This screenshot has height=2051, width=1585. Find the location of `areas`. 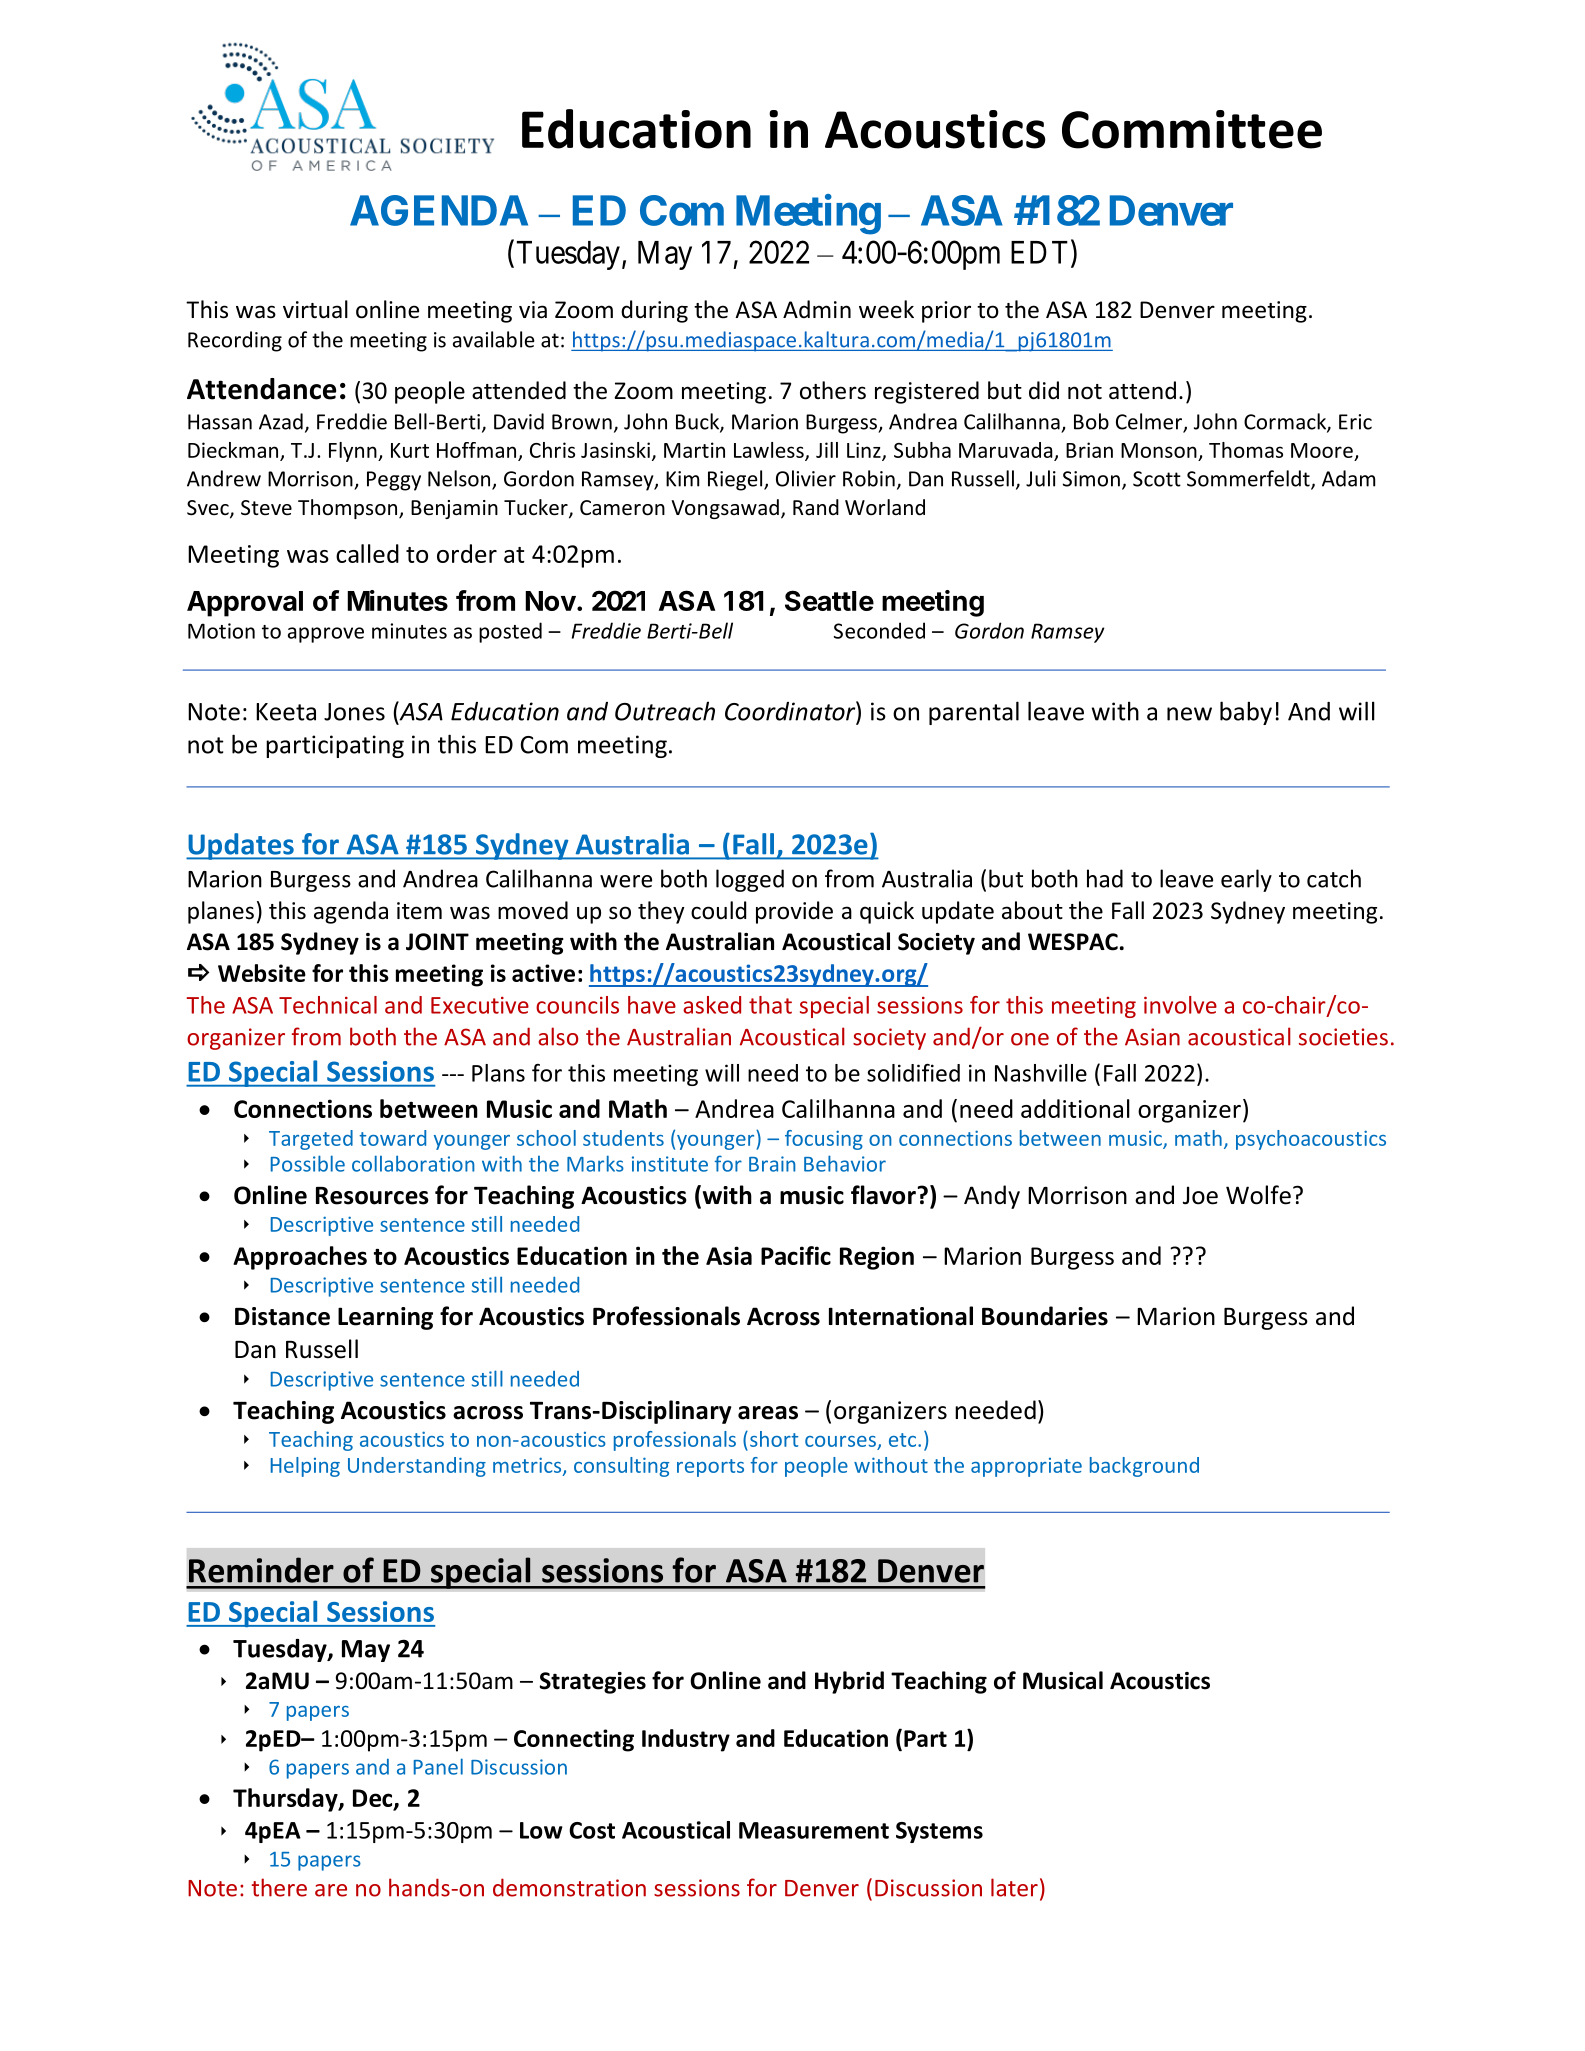

areas is located at coordinates (768, 1413).
